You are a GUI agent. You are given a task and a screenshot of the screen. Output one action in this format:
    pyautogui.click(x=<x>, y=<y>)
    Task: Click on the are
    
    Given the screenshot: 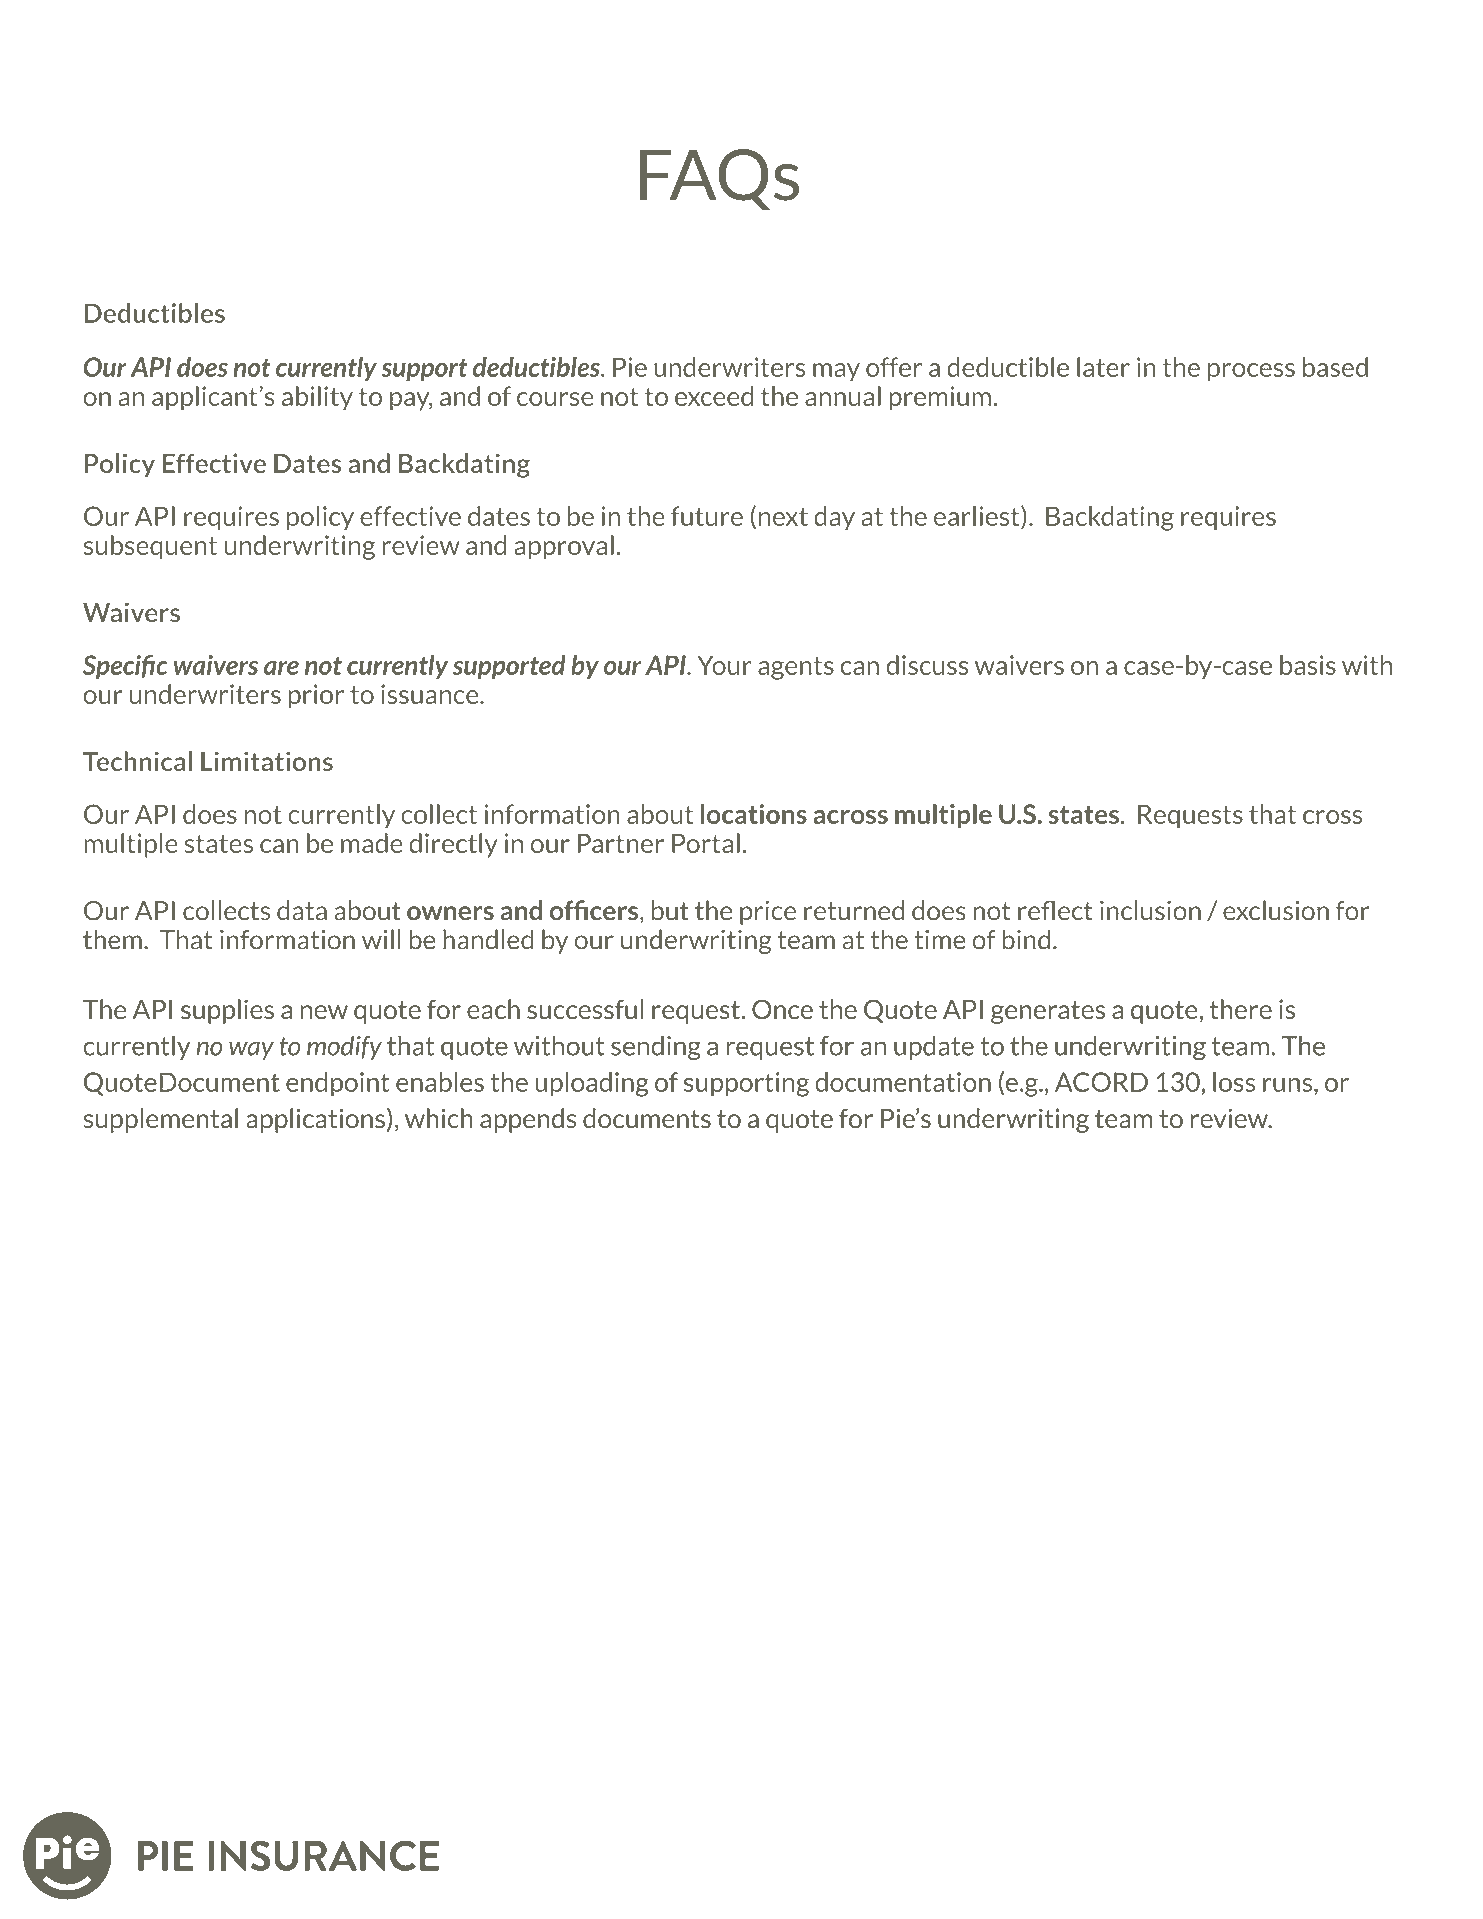 What is the action you would take?
    pyautogui.click(x=281, y=668)
